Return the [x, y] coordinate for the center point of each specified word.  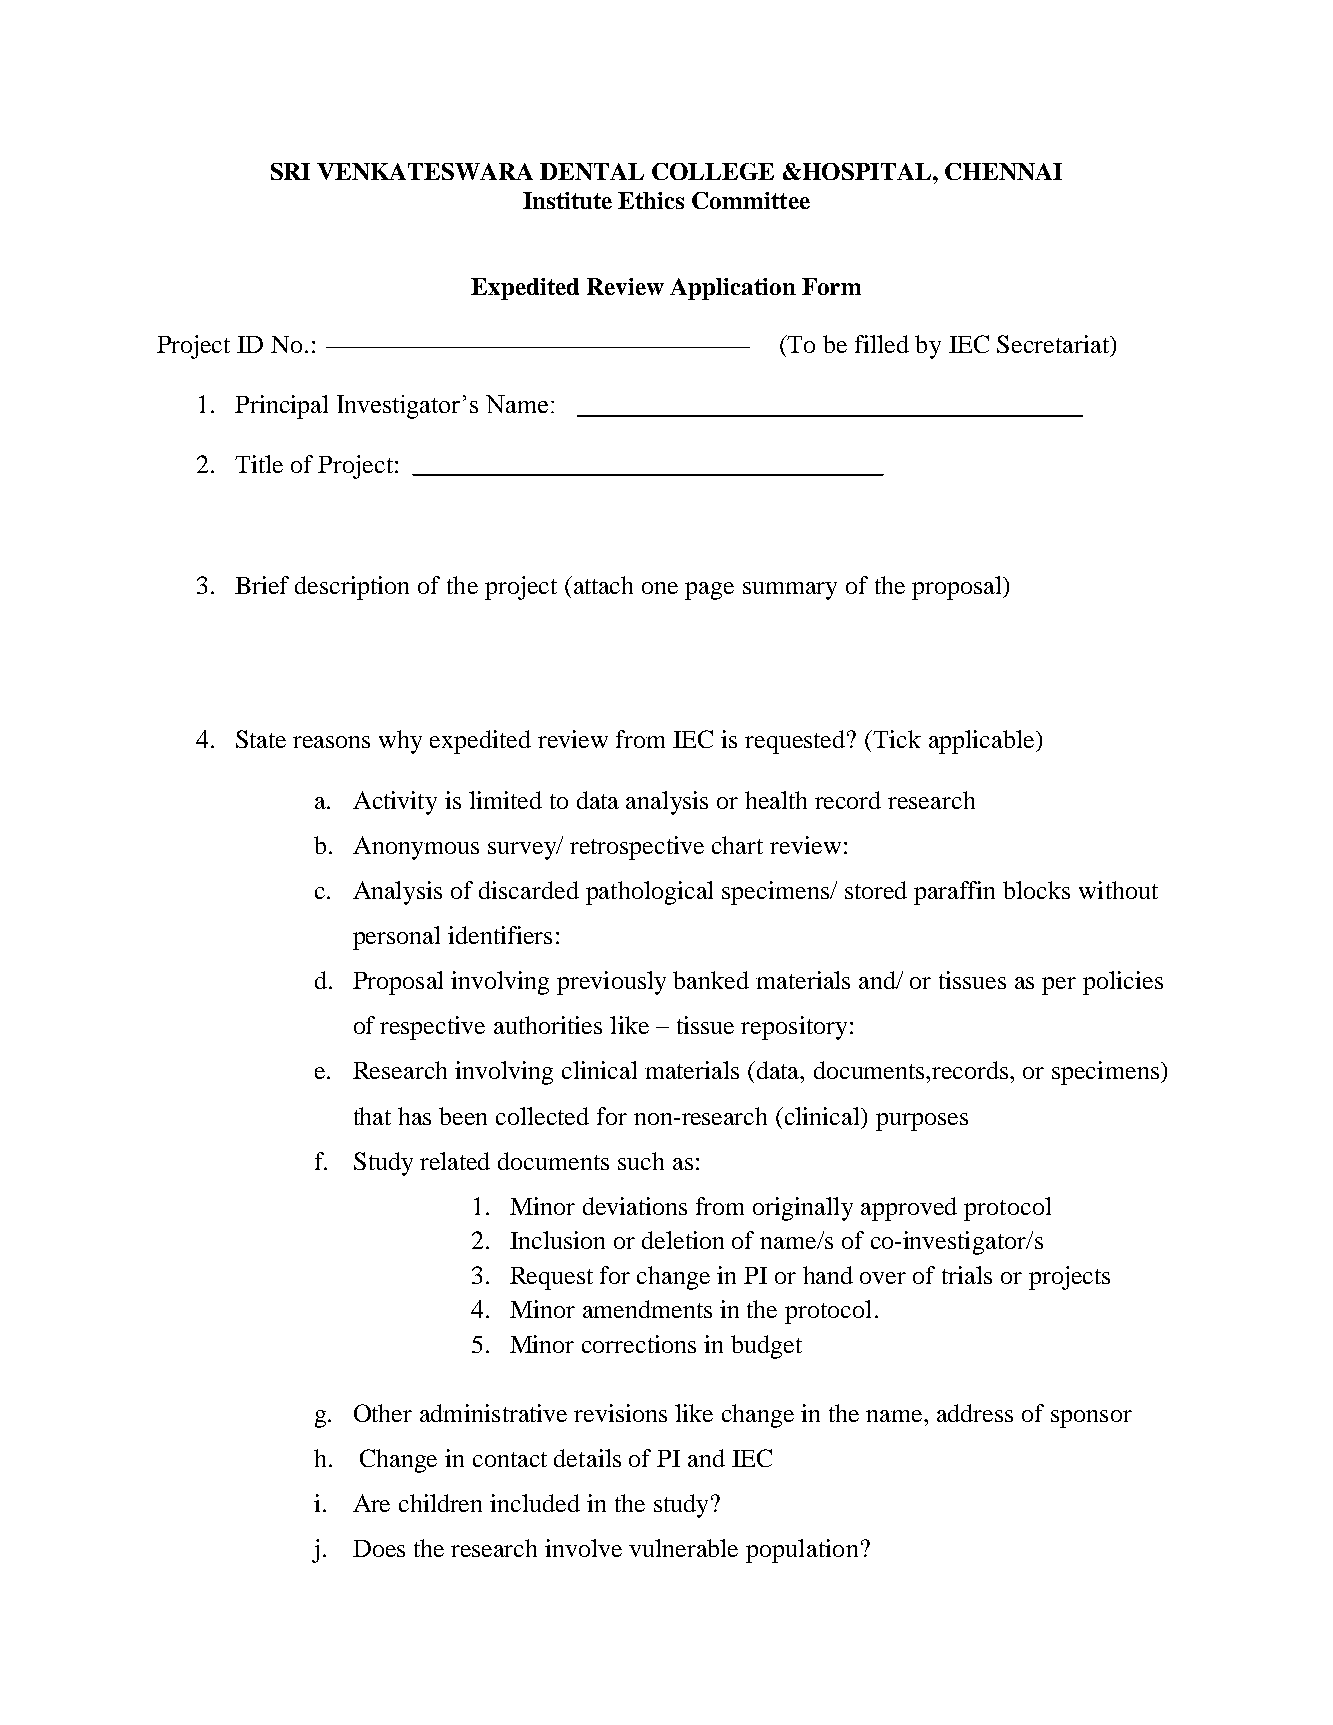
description [352, 588]
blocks [1036, 890]
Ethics [651, 200]
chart [737, 845]
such [641, 1161]
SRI [290, 171]
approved [909, 1209]
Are [371, 1503]
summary [790, 591]
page [709, 591]
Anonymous [416, 848]
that [372, 1116]
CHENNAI [1003, 171]
